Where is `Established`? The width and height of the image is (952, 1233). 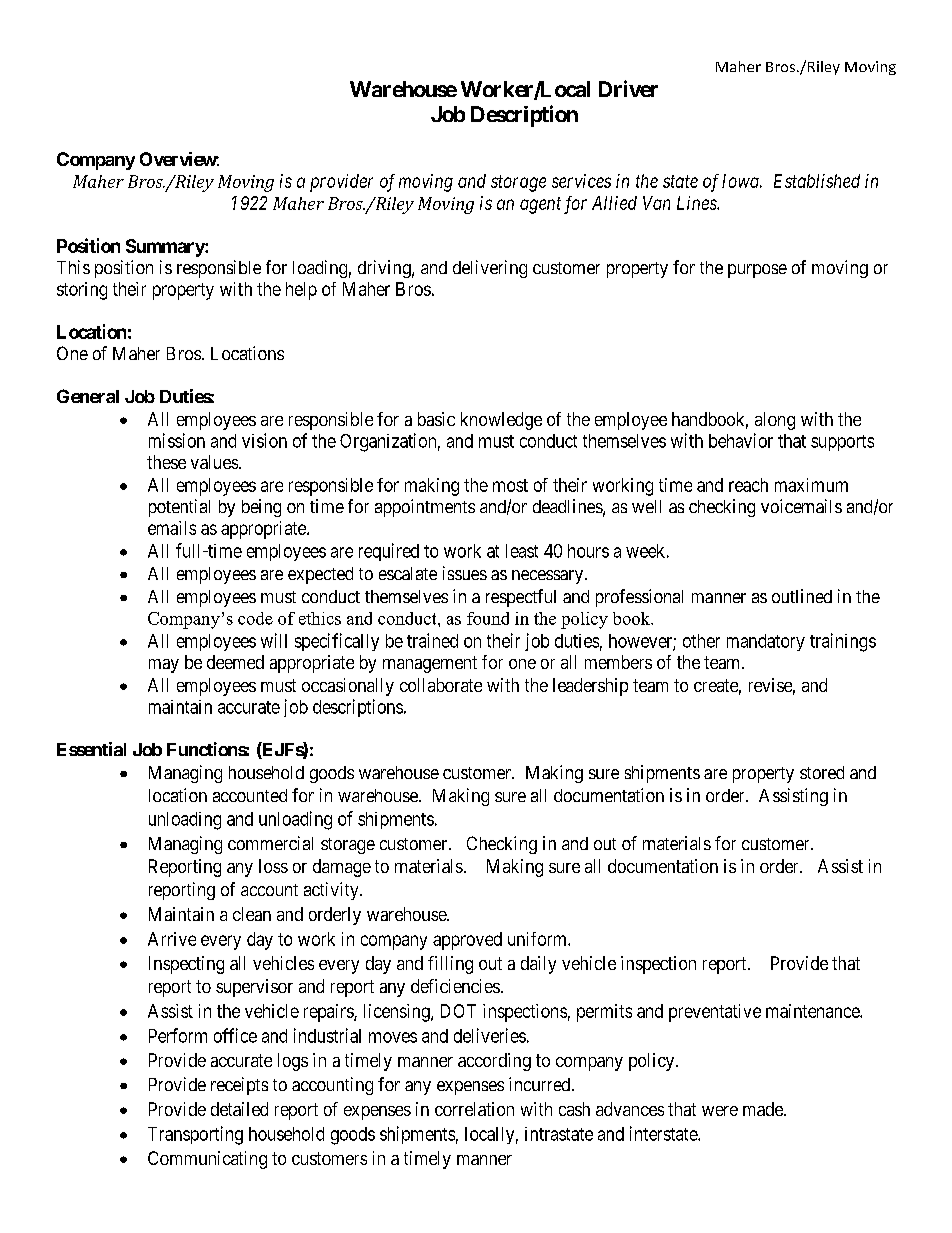 Established is located at coordinates (817, 181).
